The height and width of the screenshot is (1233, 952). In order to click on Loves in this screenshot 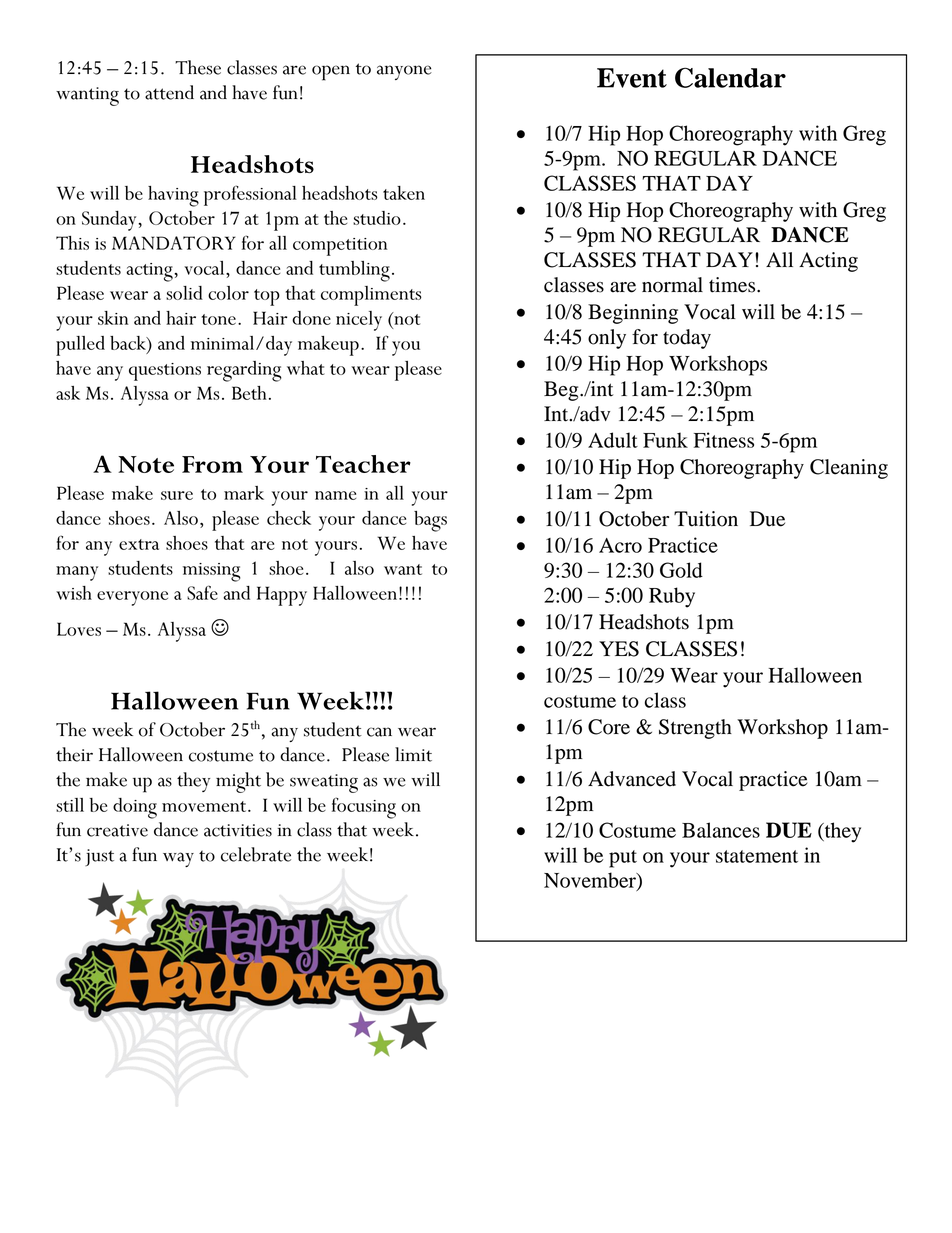, I will do `click(79, 629)`.
